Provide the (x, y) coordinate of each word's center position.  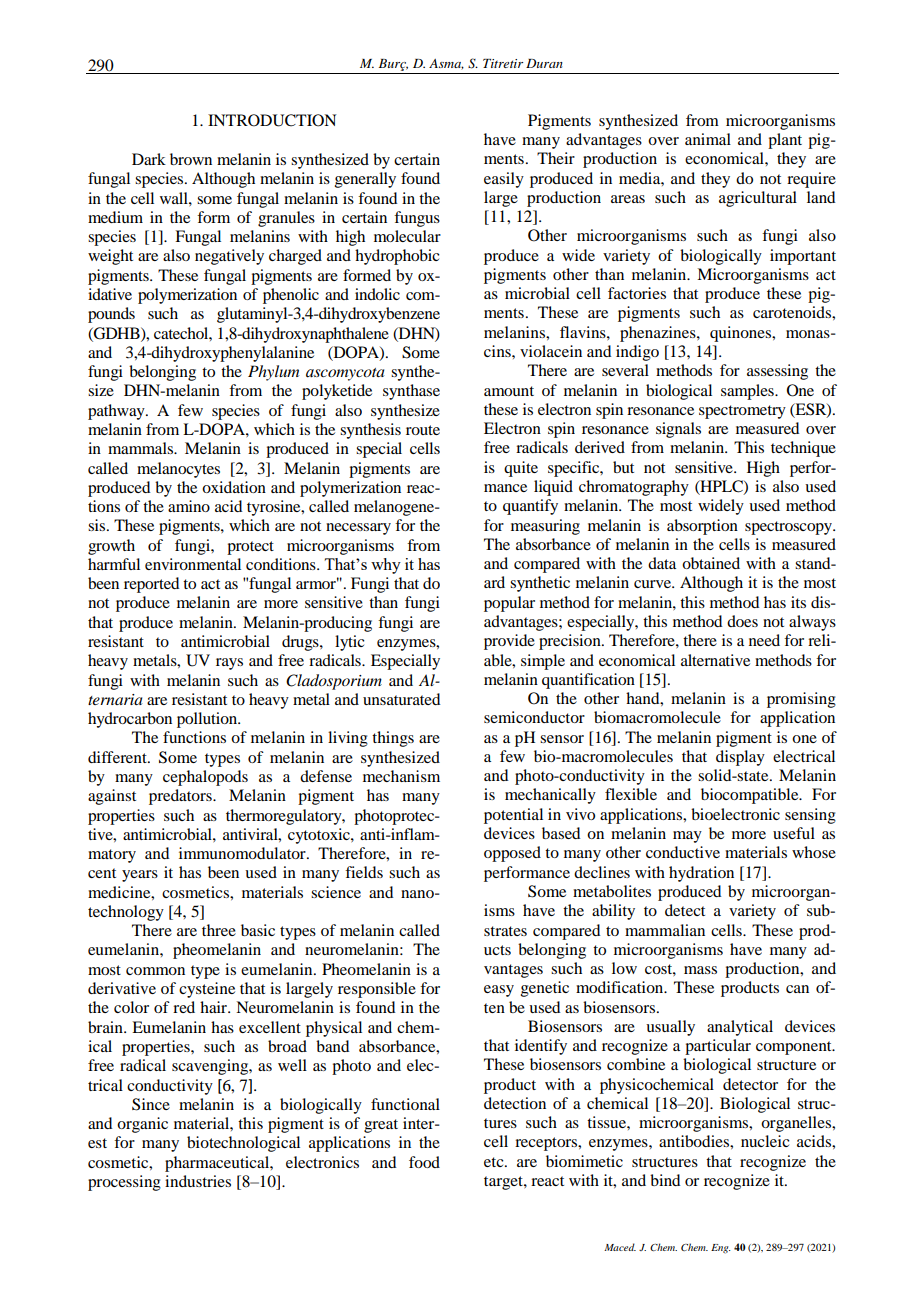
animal (708, 139)
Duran (544, 63)
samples (748, 392)
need (764, 640)
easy (499, 991)
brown (191, 159)
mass (700, 970)
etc (495, 1162)
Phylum (273, 373)
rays (229, 664)
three (219, 930)
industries (198, 1181)
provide (509, 642)
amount (509, 391)
